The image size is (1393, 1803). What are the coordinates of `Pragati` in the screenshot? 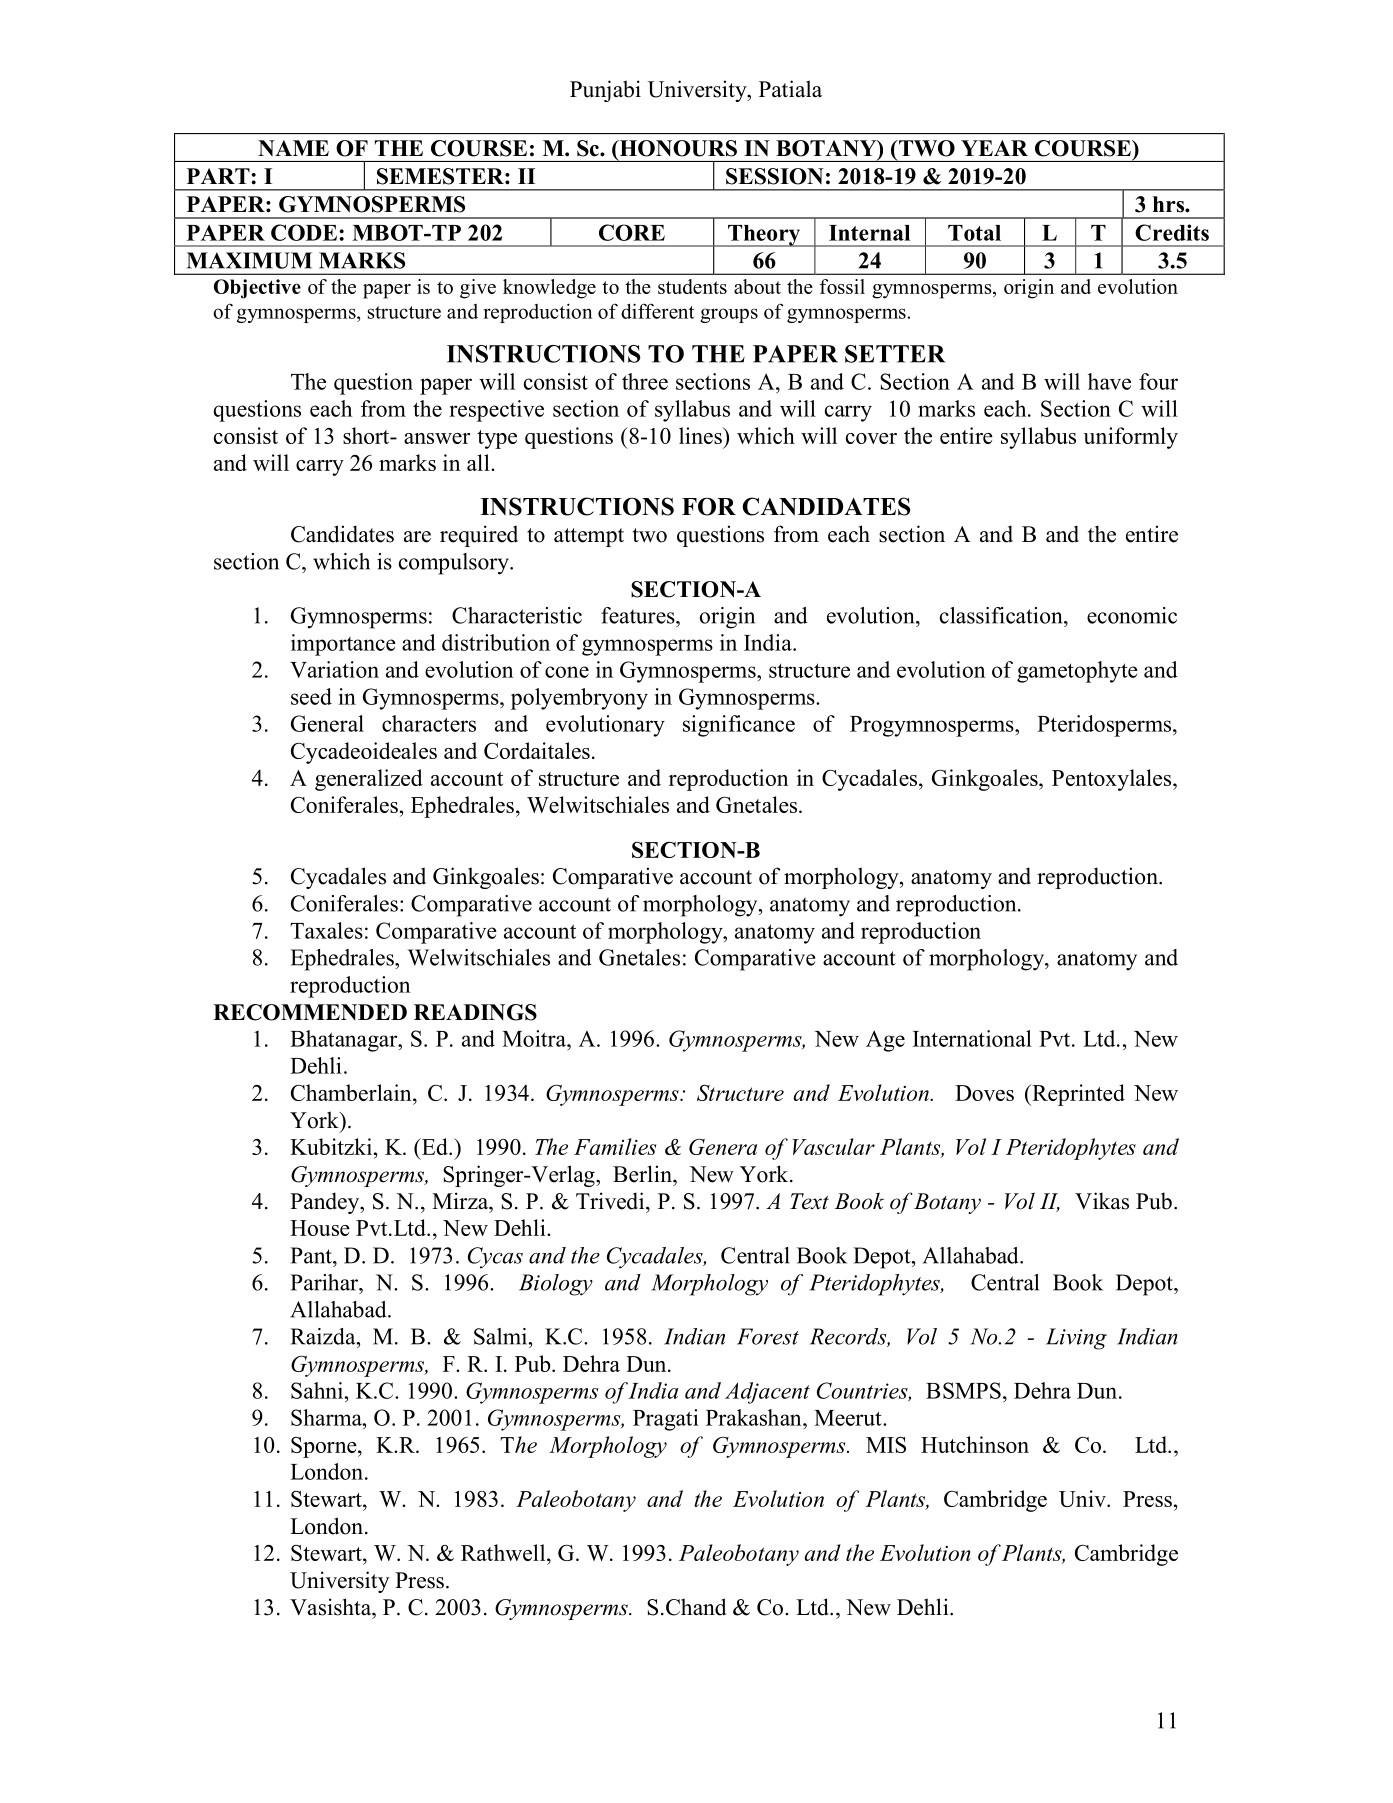 It's located at (666, 1420).
